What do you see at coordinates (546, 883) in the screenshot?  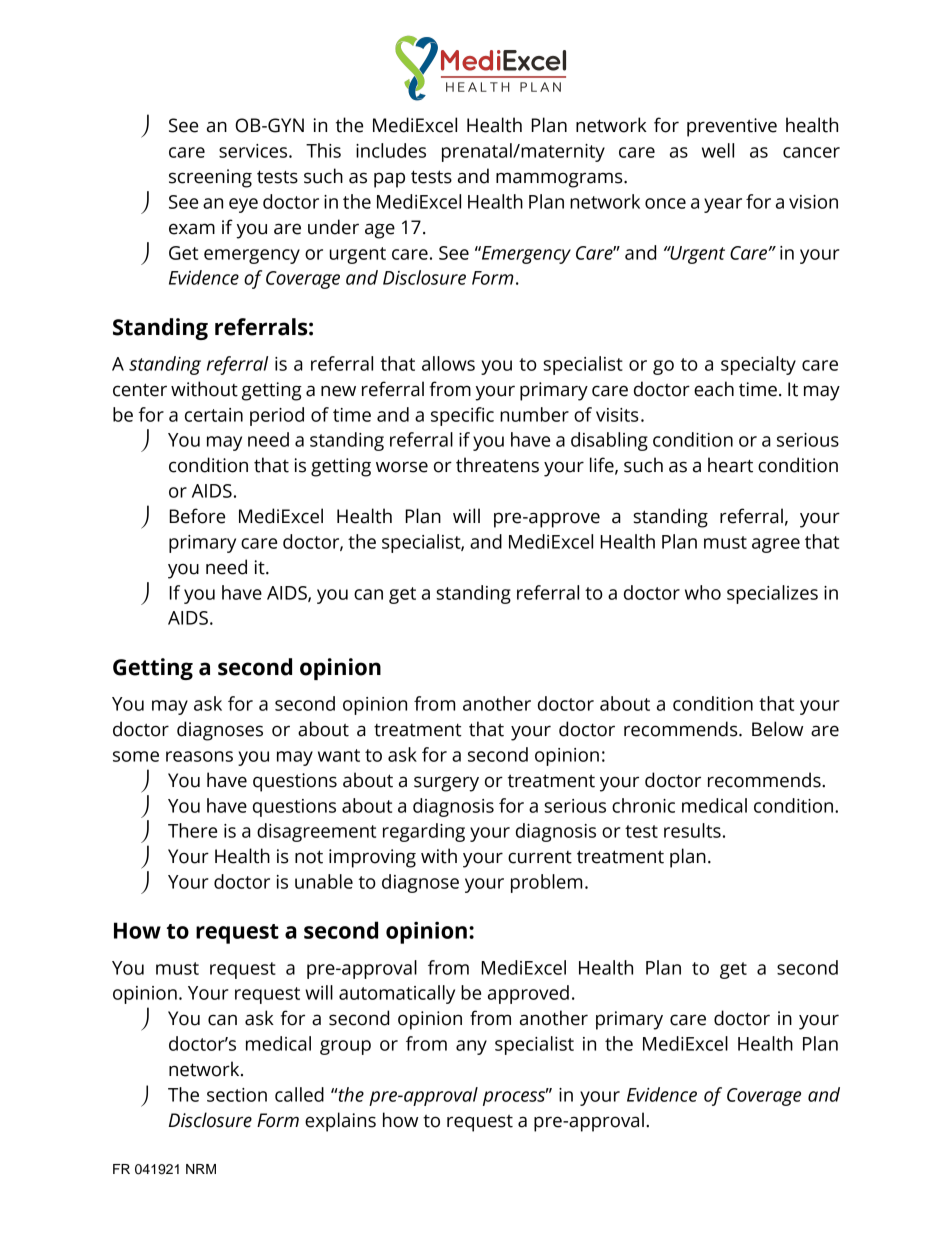 I see `problem` at bounding box center [546, 883].
